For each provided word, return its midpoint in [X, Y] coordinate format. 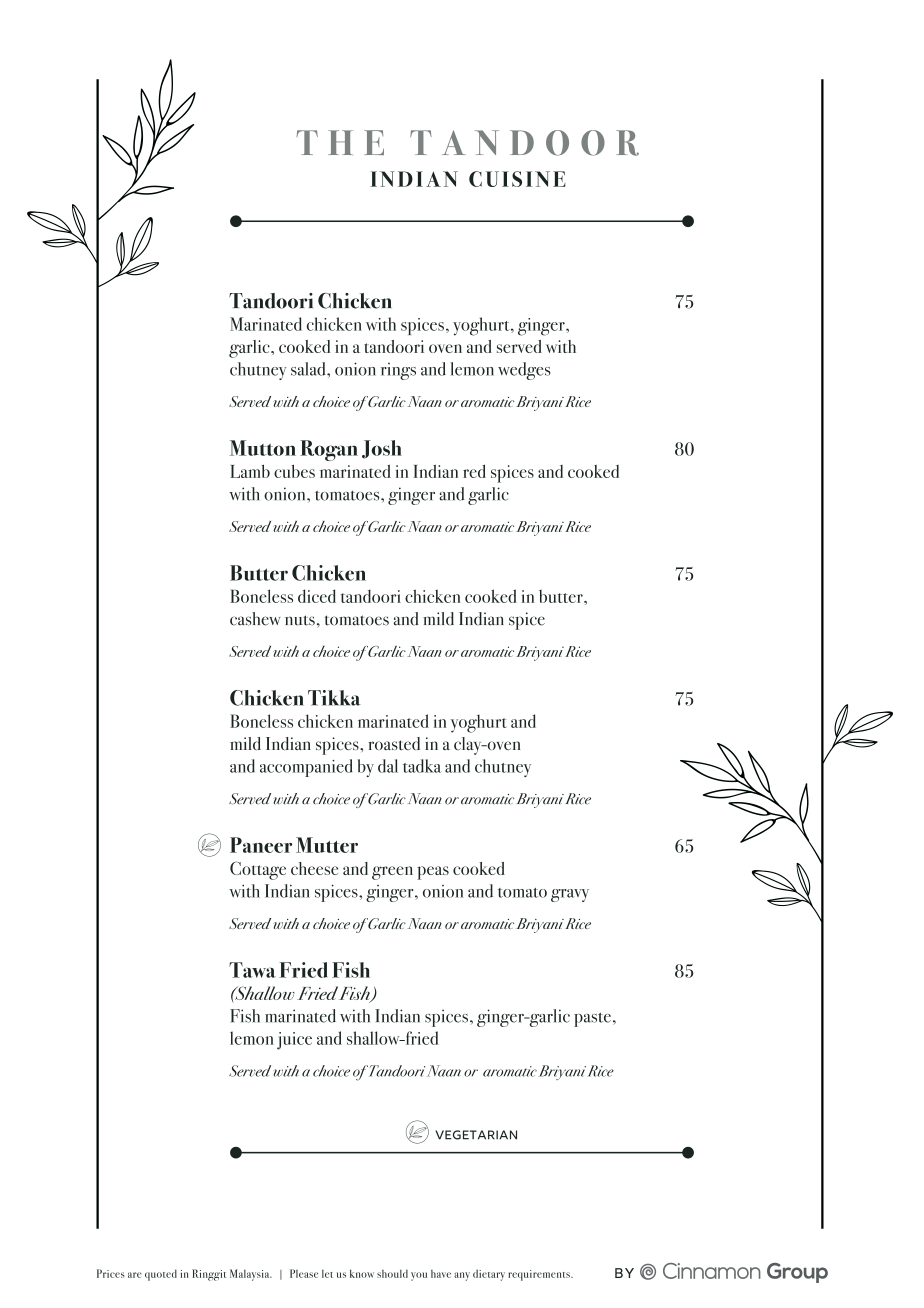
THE [340, 142]
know [362, 1273]
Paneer [261, 845]
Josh [382, 449]
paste [592, 1019]
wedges [524, 371]
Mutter [327, 845]
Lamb [250, 471]
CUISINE [517, 179]
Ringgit [209, 1275]
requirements [540, 1275]
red [474, 471]
